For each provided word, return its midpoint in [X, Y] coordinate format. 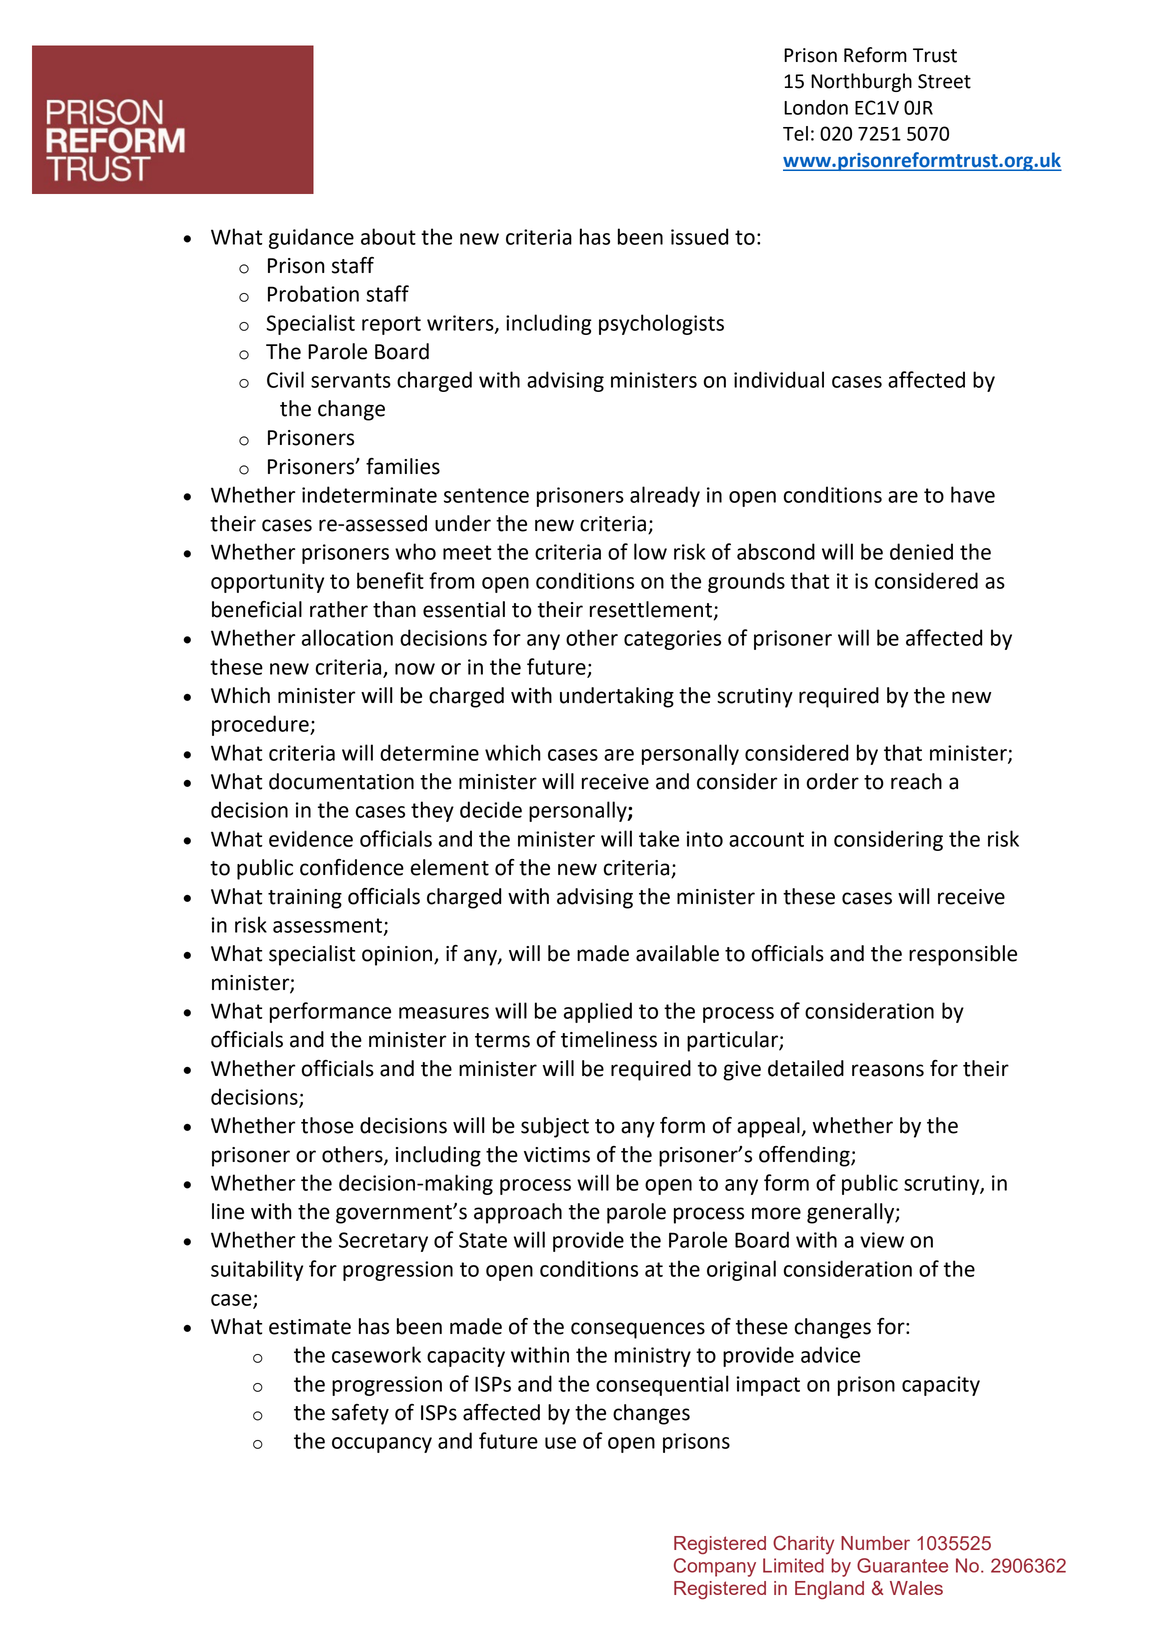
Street [944, 81]
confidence [352, 867]
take [659, 838]
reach [916, 781]
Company [715, 1567]
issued [699, 236]
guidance [311, 238]
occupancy [382, 1445]
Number [875, 1543]
